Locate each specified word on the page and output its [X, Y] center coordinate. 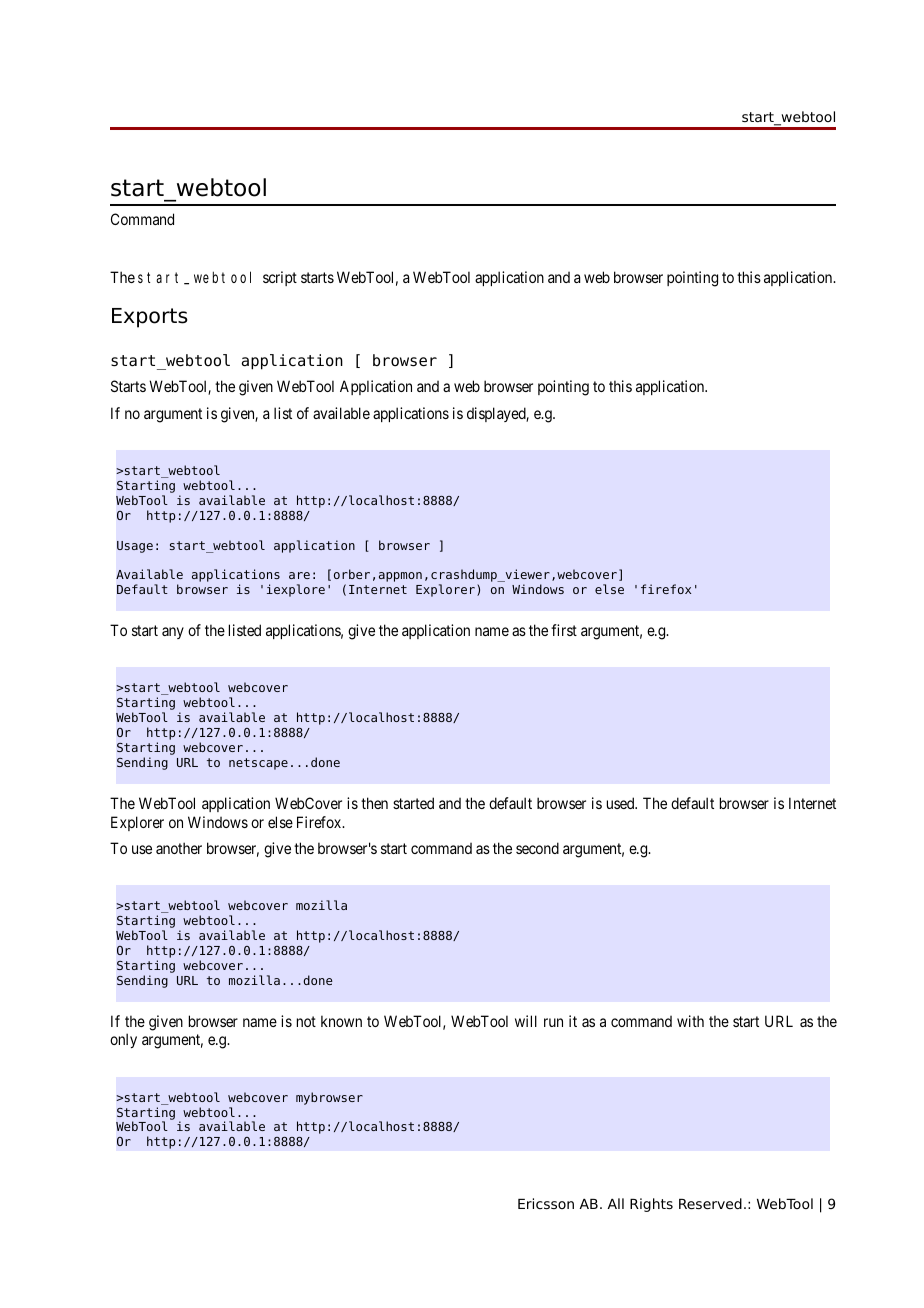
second [537, 848]
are [299, 575]
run [553, 1022]
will [526, 1021]
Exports [150, 318]
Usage [135, 547]
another [179, 848]
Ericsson [546, 1203]
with [690, 1021]
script [280, 278]
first [564, 630]
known [341, 1021]
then [374, 803]
